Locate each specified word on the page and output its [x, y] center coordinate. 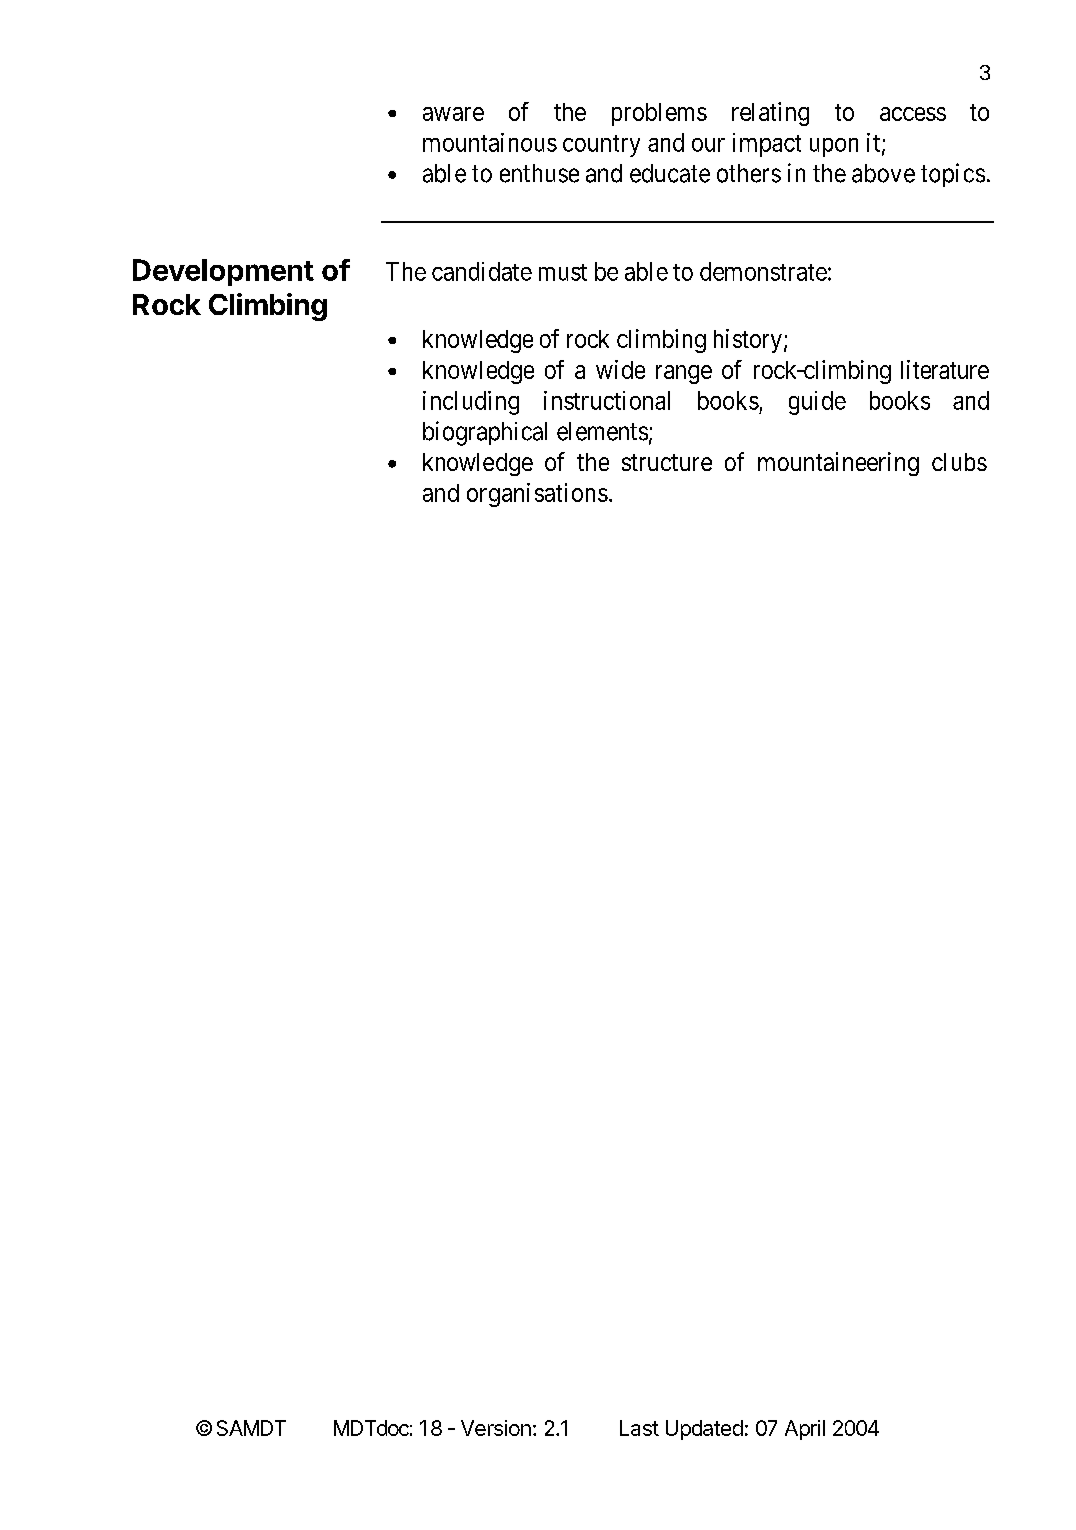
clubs [959, 462]
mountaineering [838, 464]
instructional [607, 400]
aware [453, 114]
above [883, 173]
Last [639, 1428]
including [471, 403]
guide [817, 403]
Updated [704, 1430]
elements [602, 431]
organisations [537, 495]
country [601, 146]
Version [496, 1428]
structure [667, 462]
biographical [485, 433]
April [805, 1430]
